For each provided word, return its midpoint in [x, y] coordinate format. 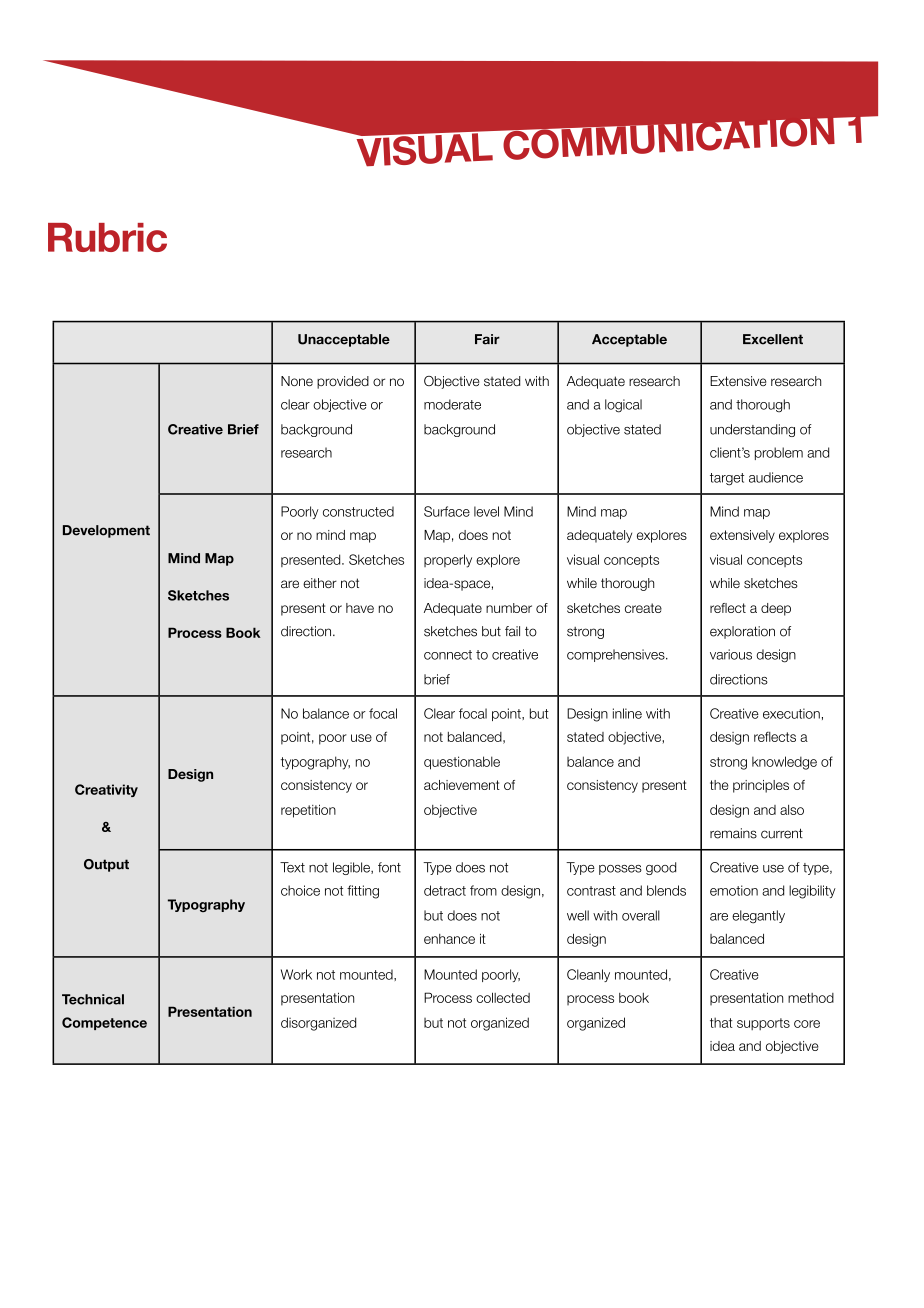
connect [448, 655]
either [320, 583]
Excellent [773, 339]
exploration [742, 632]
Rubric [107, 237]
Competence [104, 1023]
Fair [487, 339]
